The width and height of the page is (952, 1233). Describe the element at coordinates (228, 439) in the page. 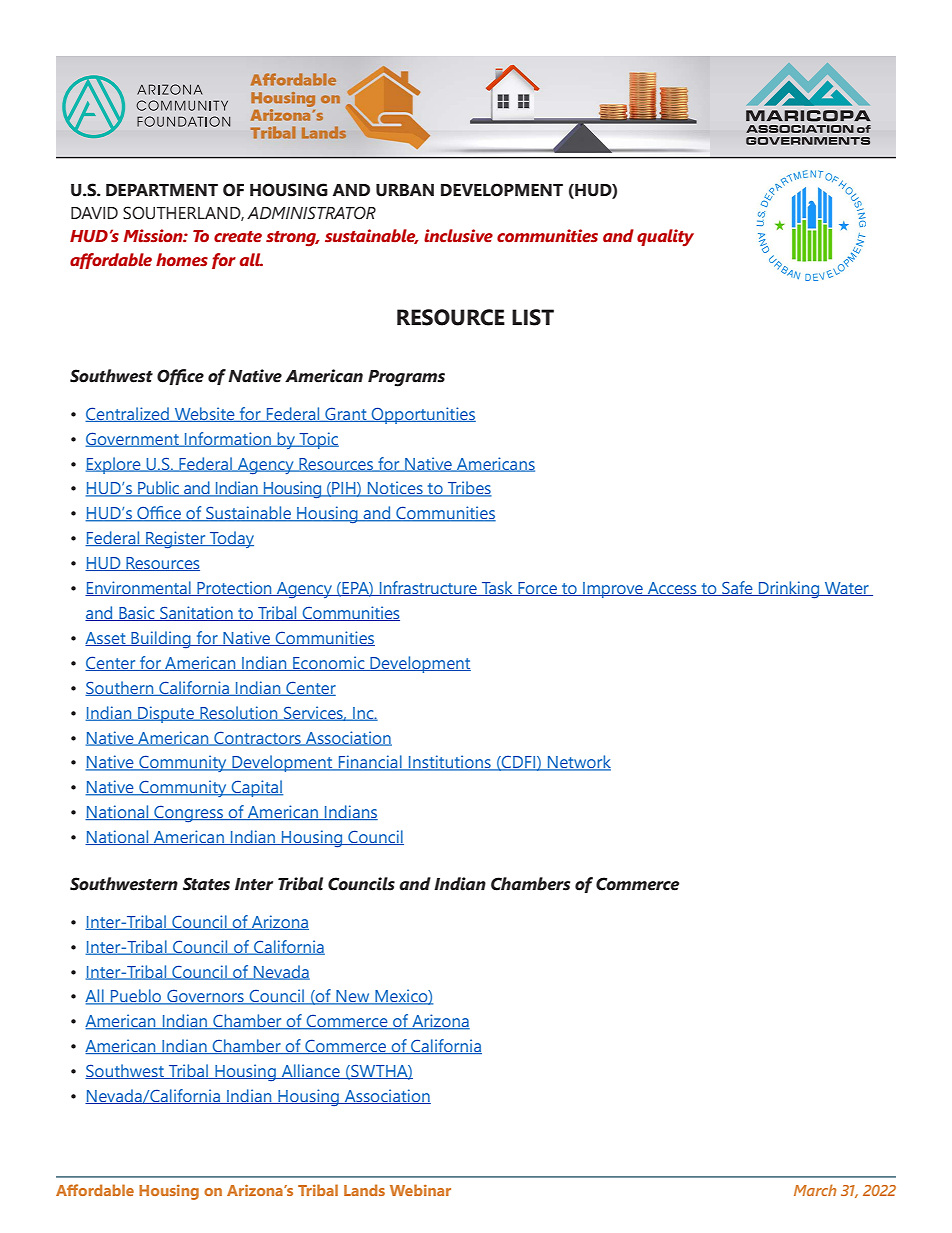

I see `Information` at that location.
